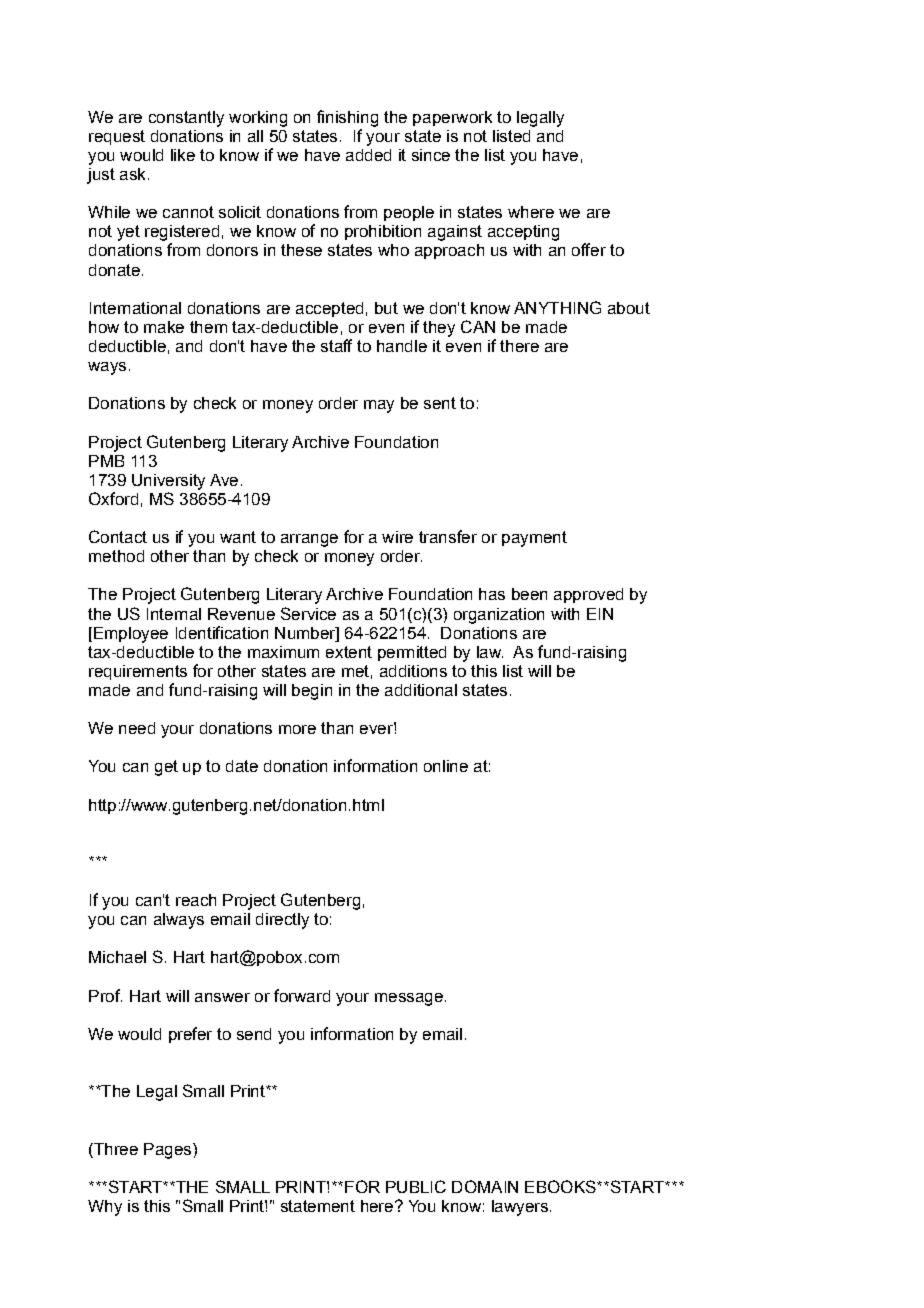  What do you see at coordinates (557, 307) in the screenshot?
I see `ANYTHING` at bounding box center [557, 307].
